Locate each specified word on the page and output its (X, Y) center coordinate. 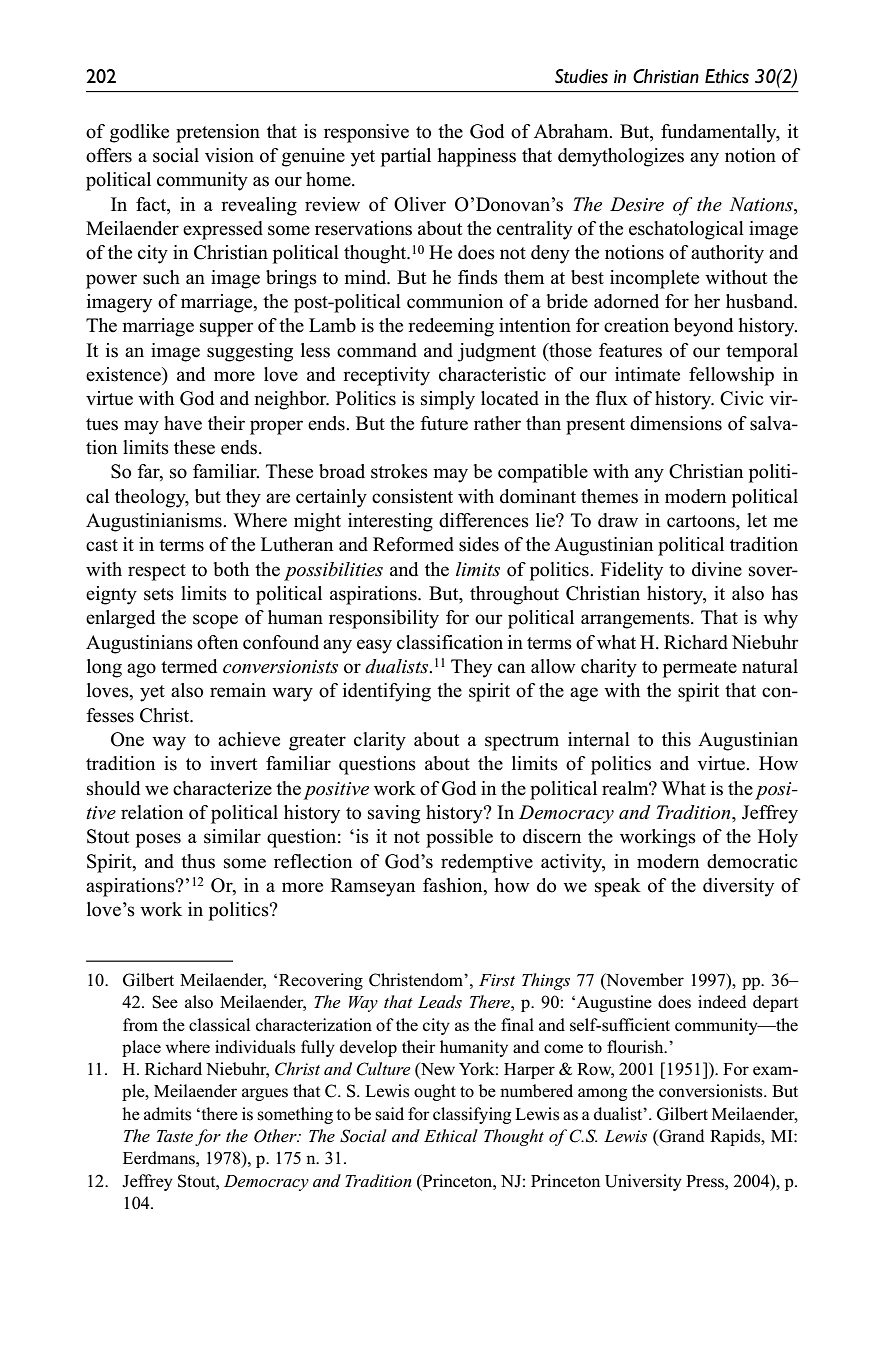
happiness (477, 157)
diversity (738, 887)
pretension (218, 133)
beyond (703, 327)
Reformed (413, 544)
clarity (380, 741)
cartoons (702, 521)
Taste (175, 1136)
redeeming (451, 327)
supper (227, 329)
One (127, 739)
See (165, 1002)
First (497, 980)
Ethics (727, 76)
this (676, 739)
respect (157, 572)
